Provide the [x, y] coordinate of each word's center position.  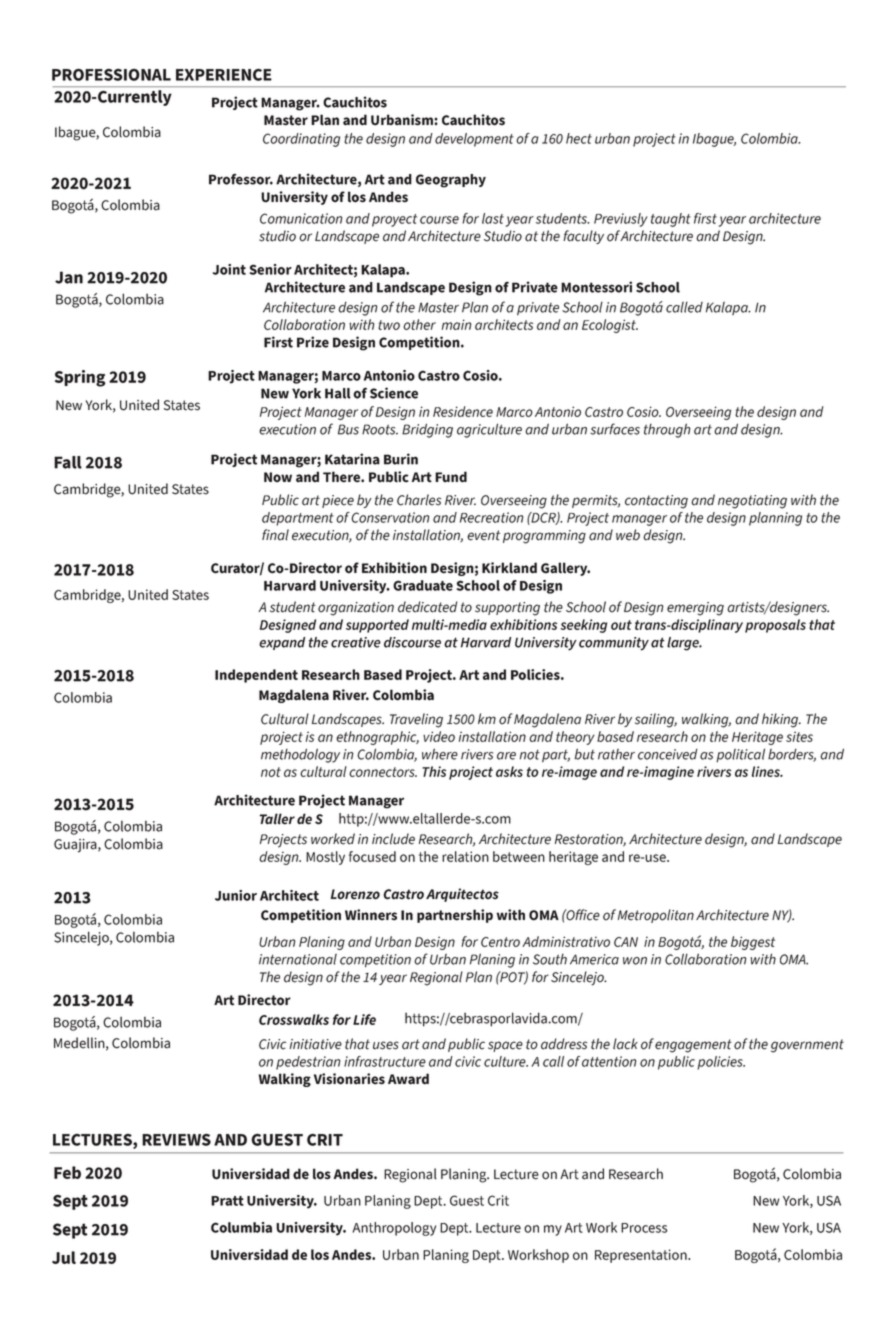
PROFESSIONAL [111, 74]
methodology [300, 755]
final [275, 535]
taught [671, 220]
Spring [80, 378]
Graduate [423, 585]
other [419, 324]
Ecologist [610, 326]
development [474, 140]
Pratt [227, 1201]
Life [364, 1019]
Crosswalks [294, 1019]
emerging [695, 609]
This [434, 771]
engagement [693, 1046]
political [740, 755]
